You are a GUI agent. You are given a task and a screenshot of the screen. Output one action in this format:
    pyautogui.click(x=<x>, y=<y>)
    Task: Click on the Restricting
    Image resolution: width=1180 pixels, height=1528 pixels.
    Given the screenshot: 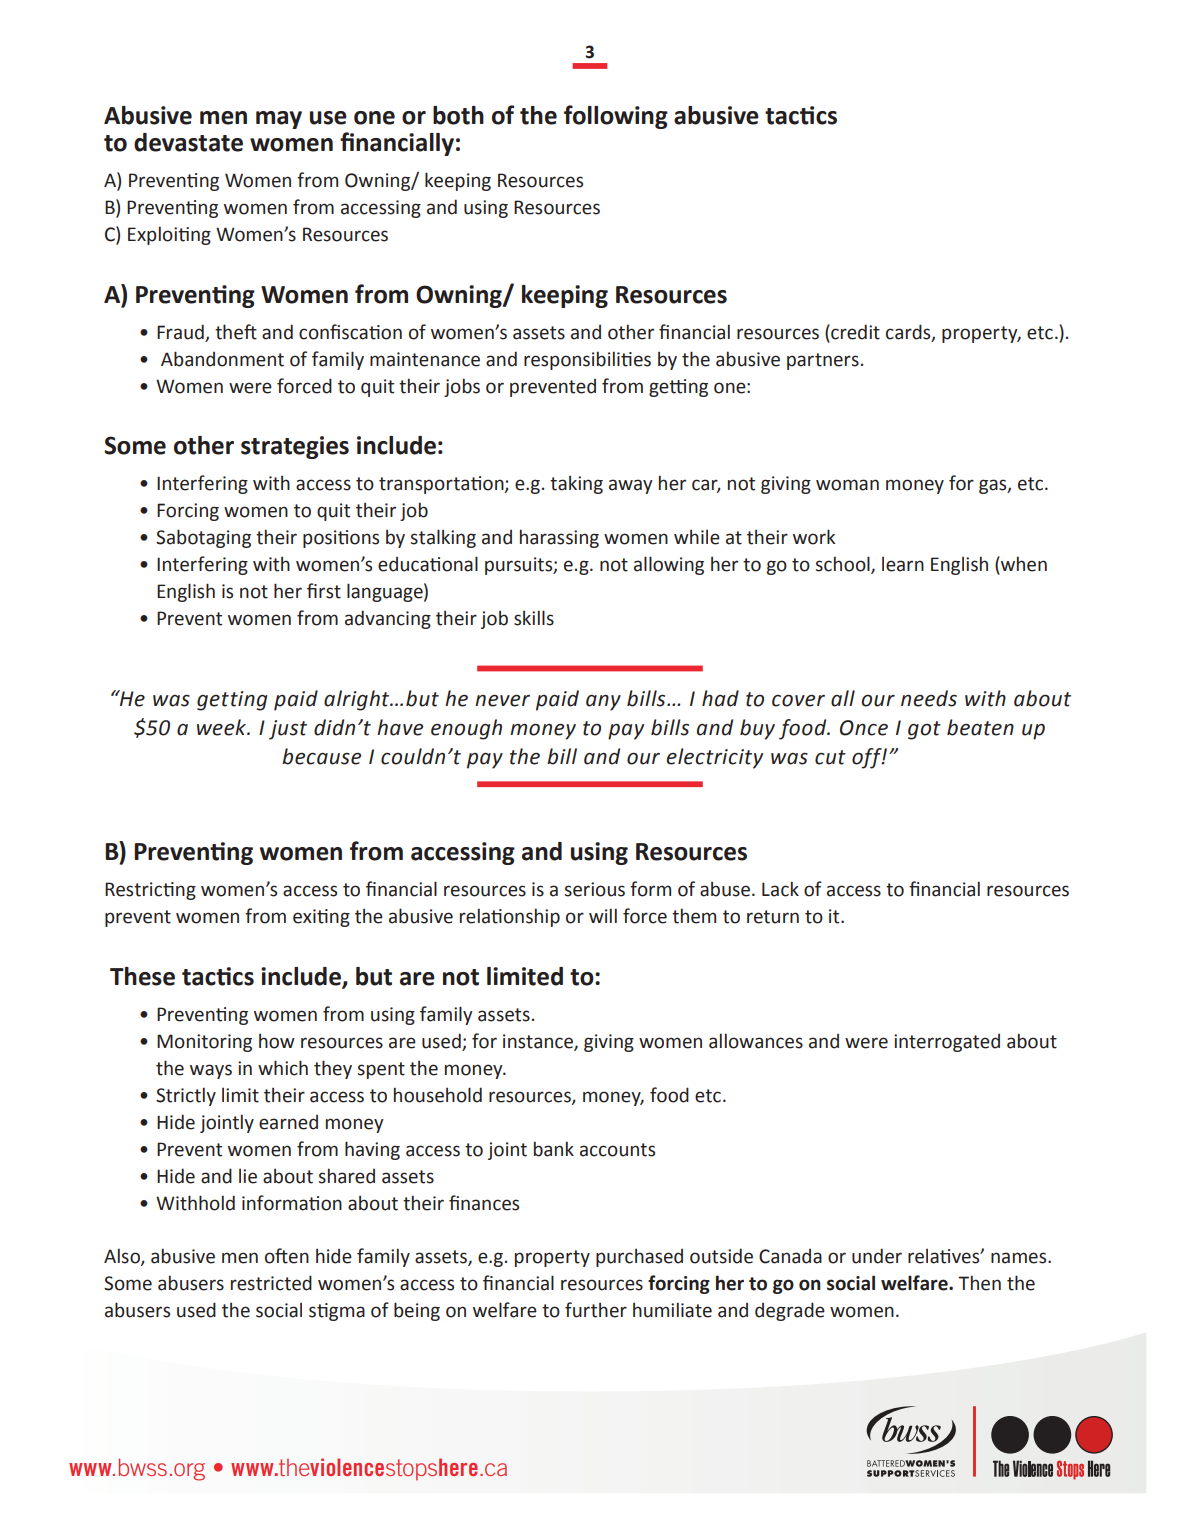 What is the action you would take?
    pyautogui.click(x=150, y=891)
